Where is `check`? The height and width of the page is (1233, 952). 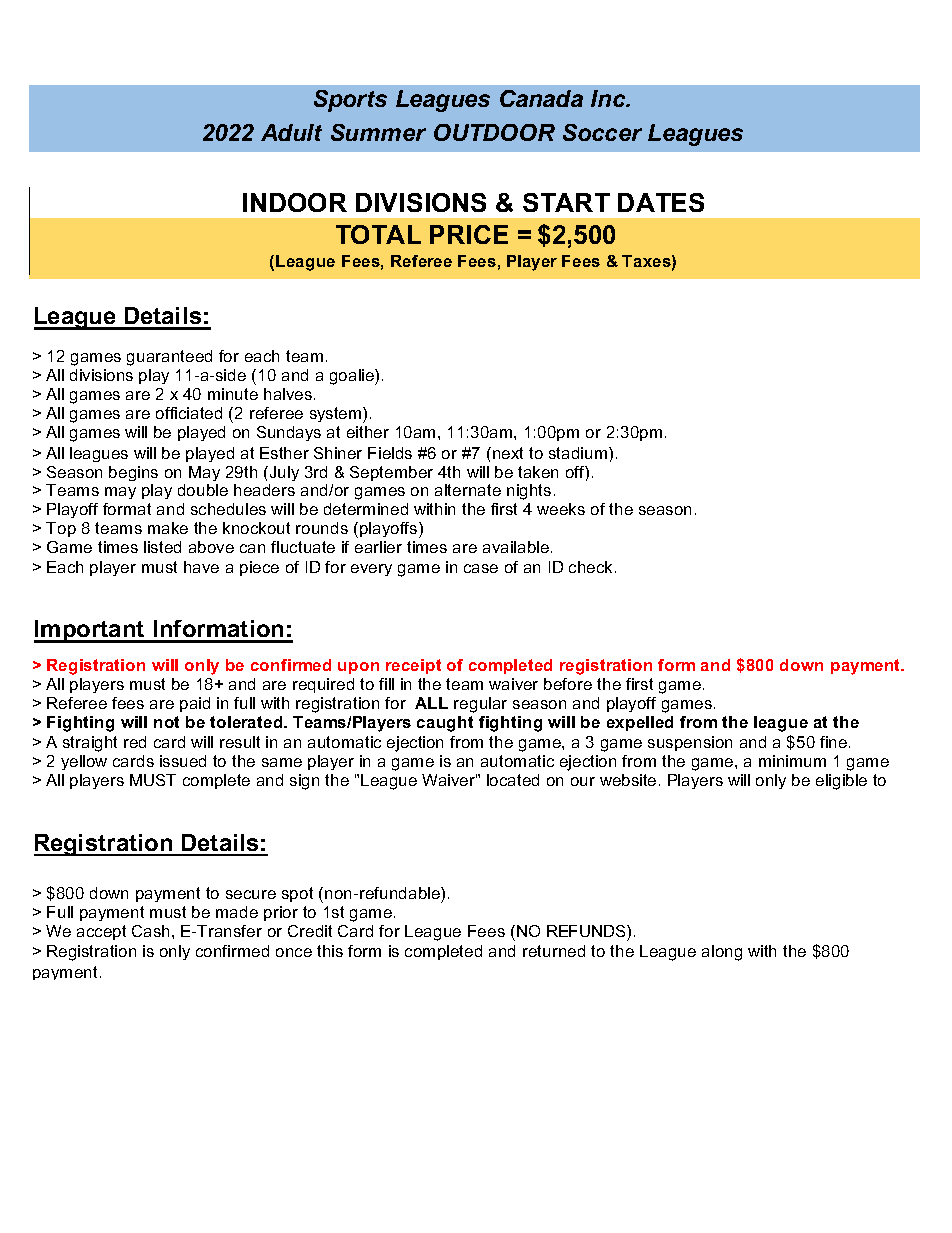
check is located at coordinates (592, 567).
